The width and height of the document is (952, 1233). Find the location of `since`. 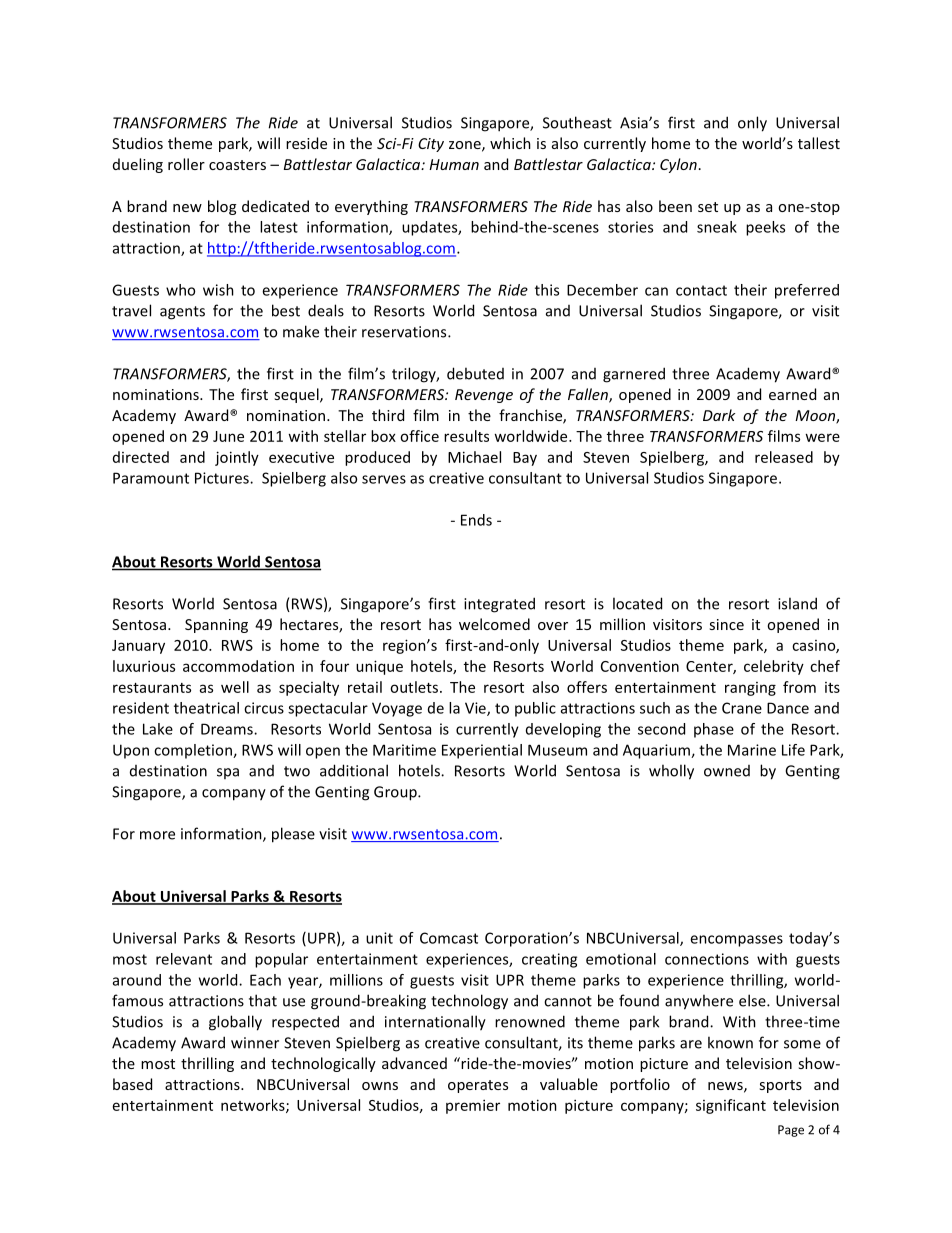

since is located at coordinates (726, 624).
